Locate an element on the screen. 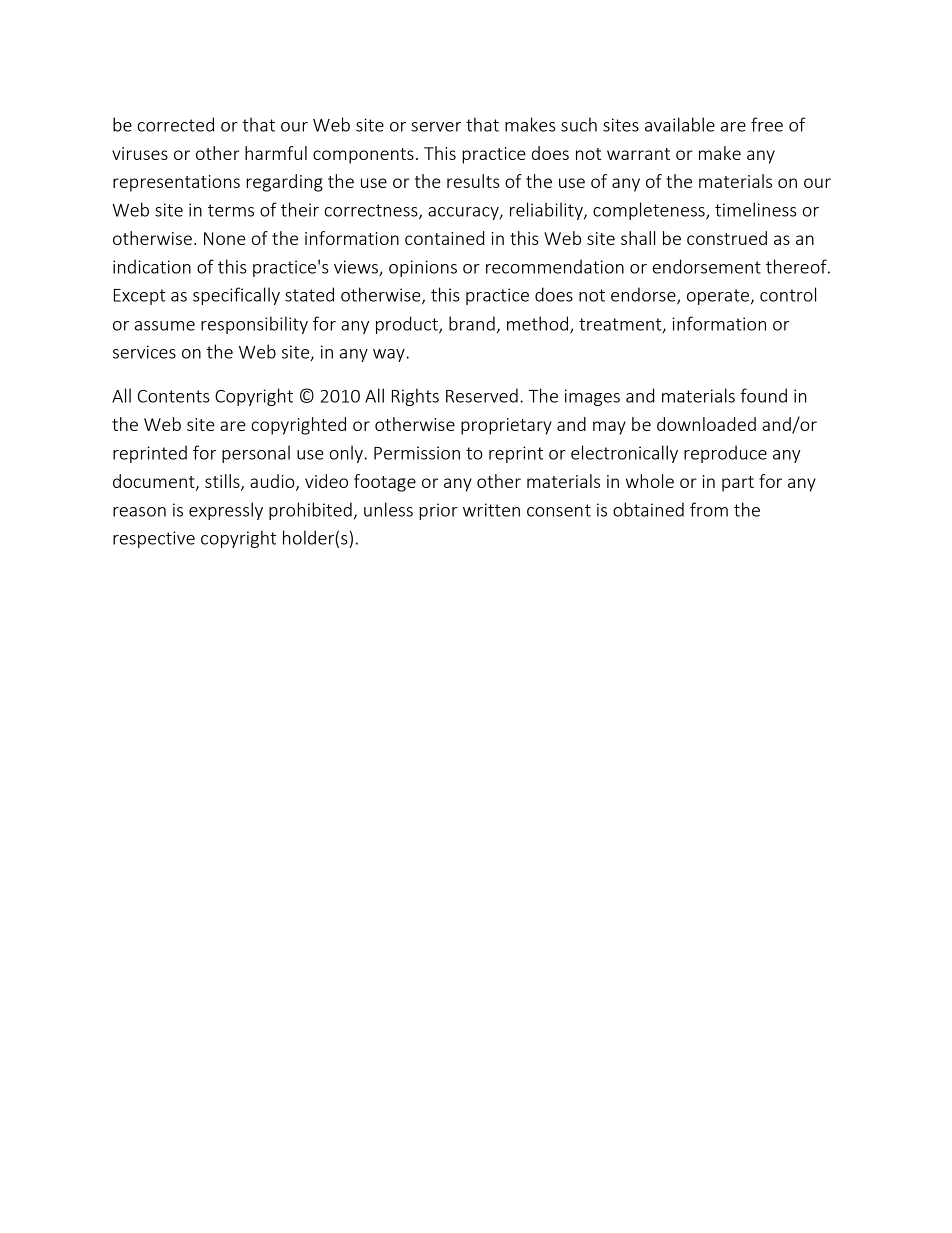  found is located at coordinates (763, 395).
